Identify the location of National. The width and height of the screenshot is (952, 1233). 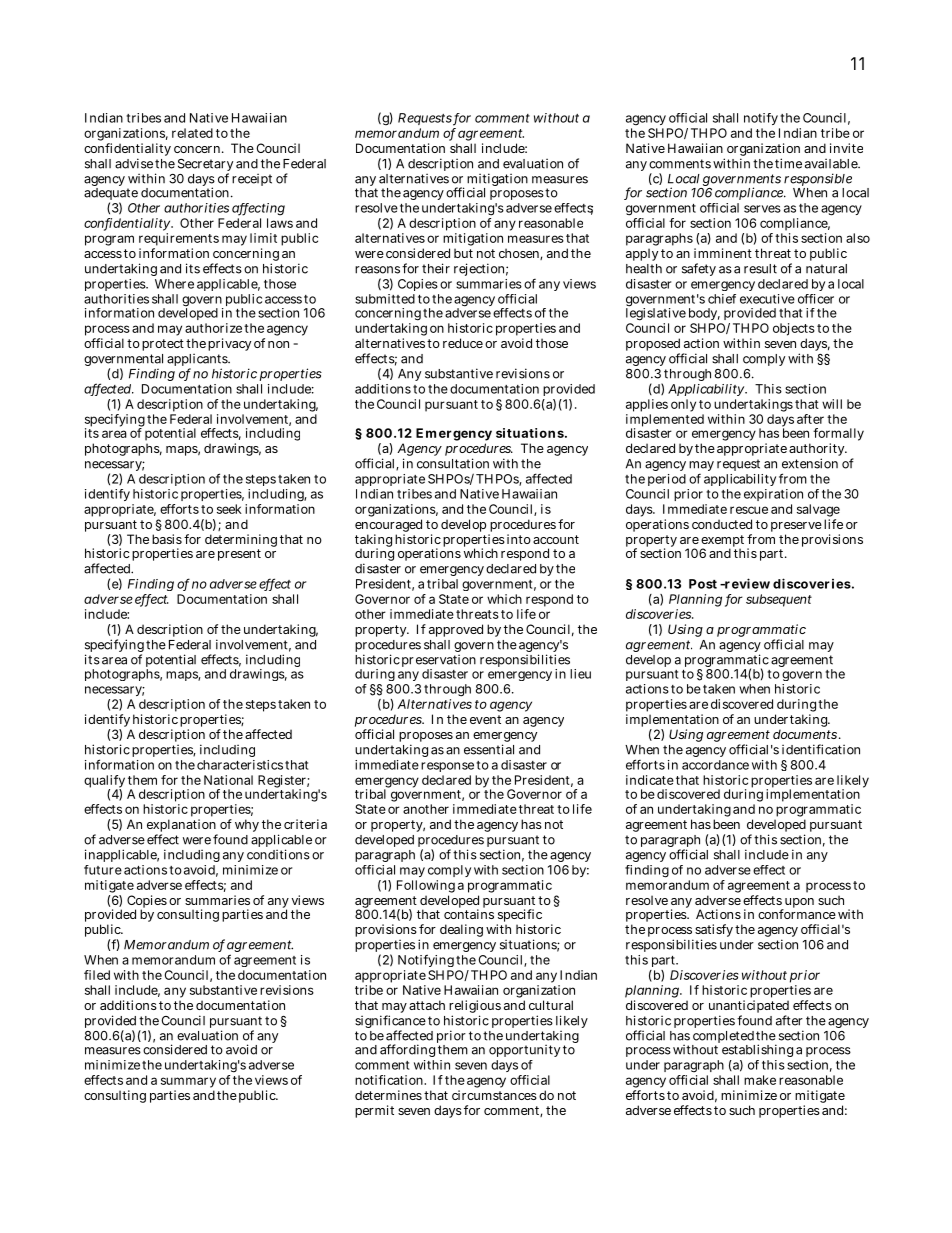
(228, 780).
